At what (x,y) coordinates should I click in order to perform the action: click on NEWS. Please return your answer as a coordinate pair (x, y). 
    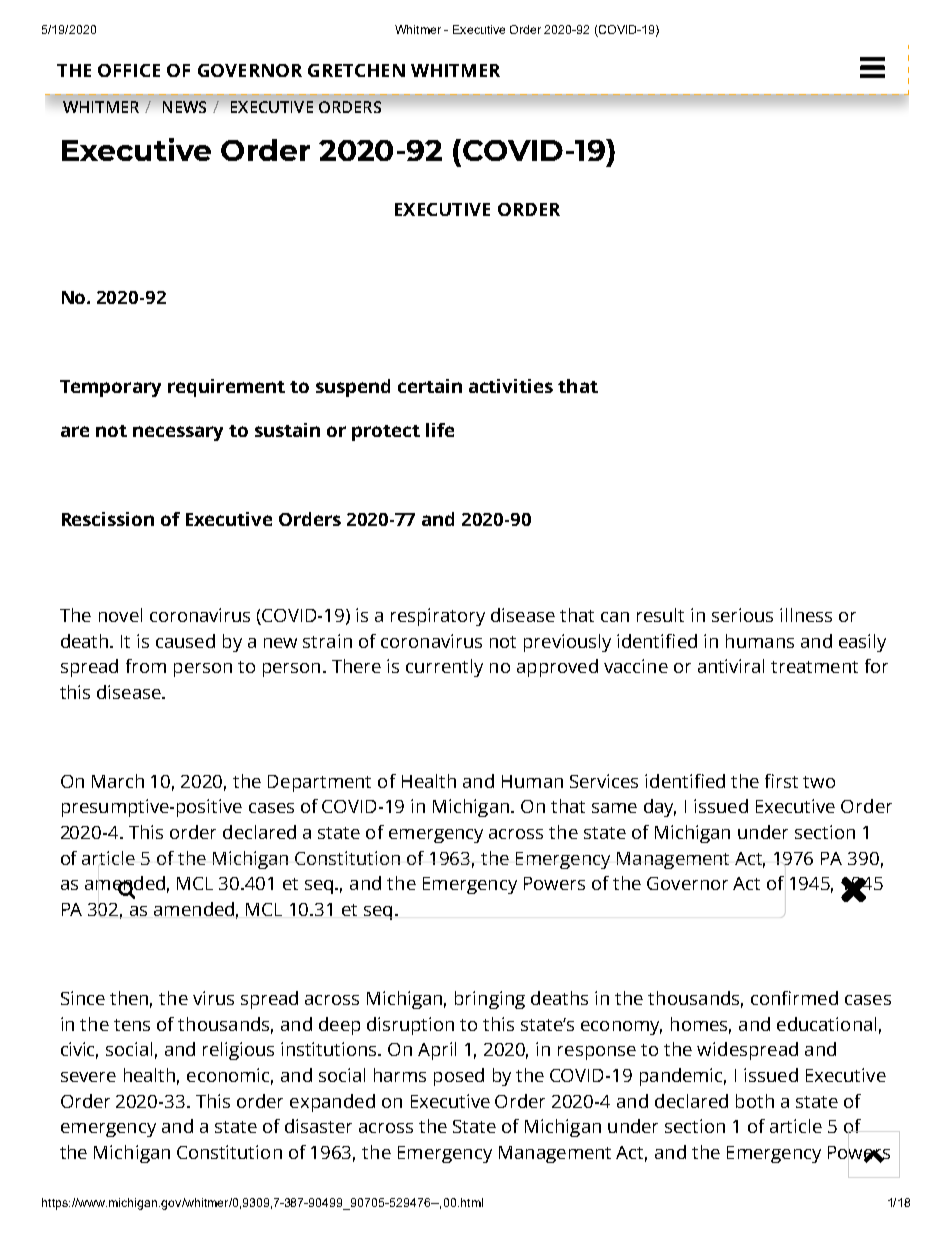
    Looking at the image, I should click on (184, 107).
